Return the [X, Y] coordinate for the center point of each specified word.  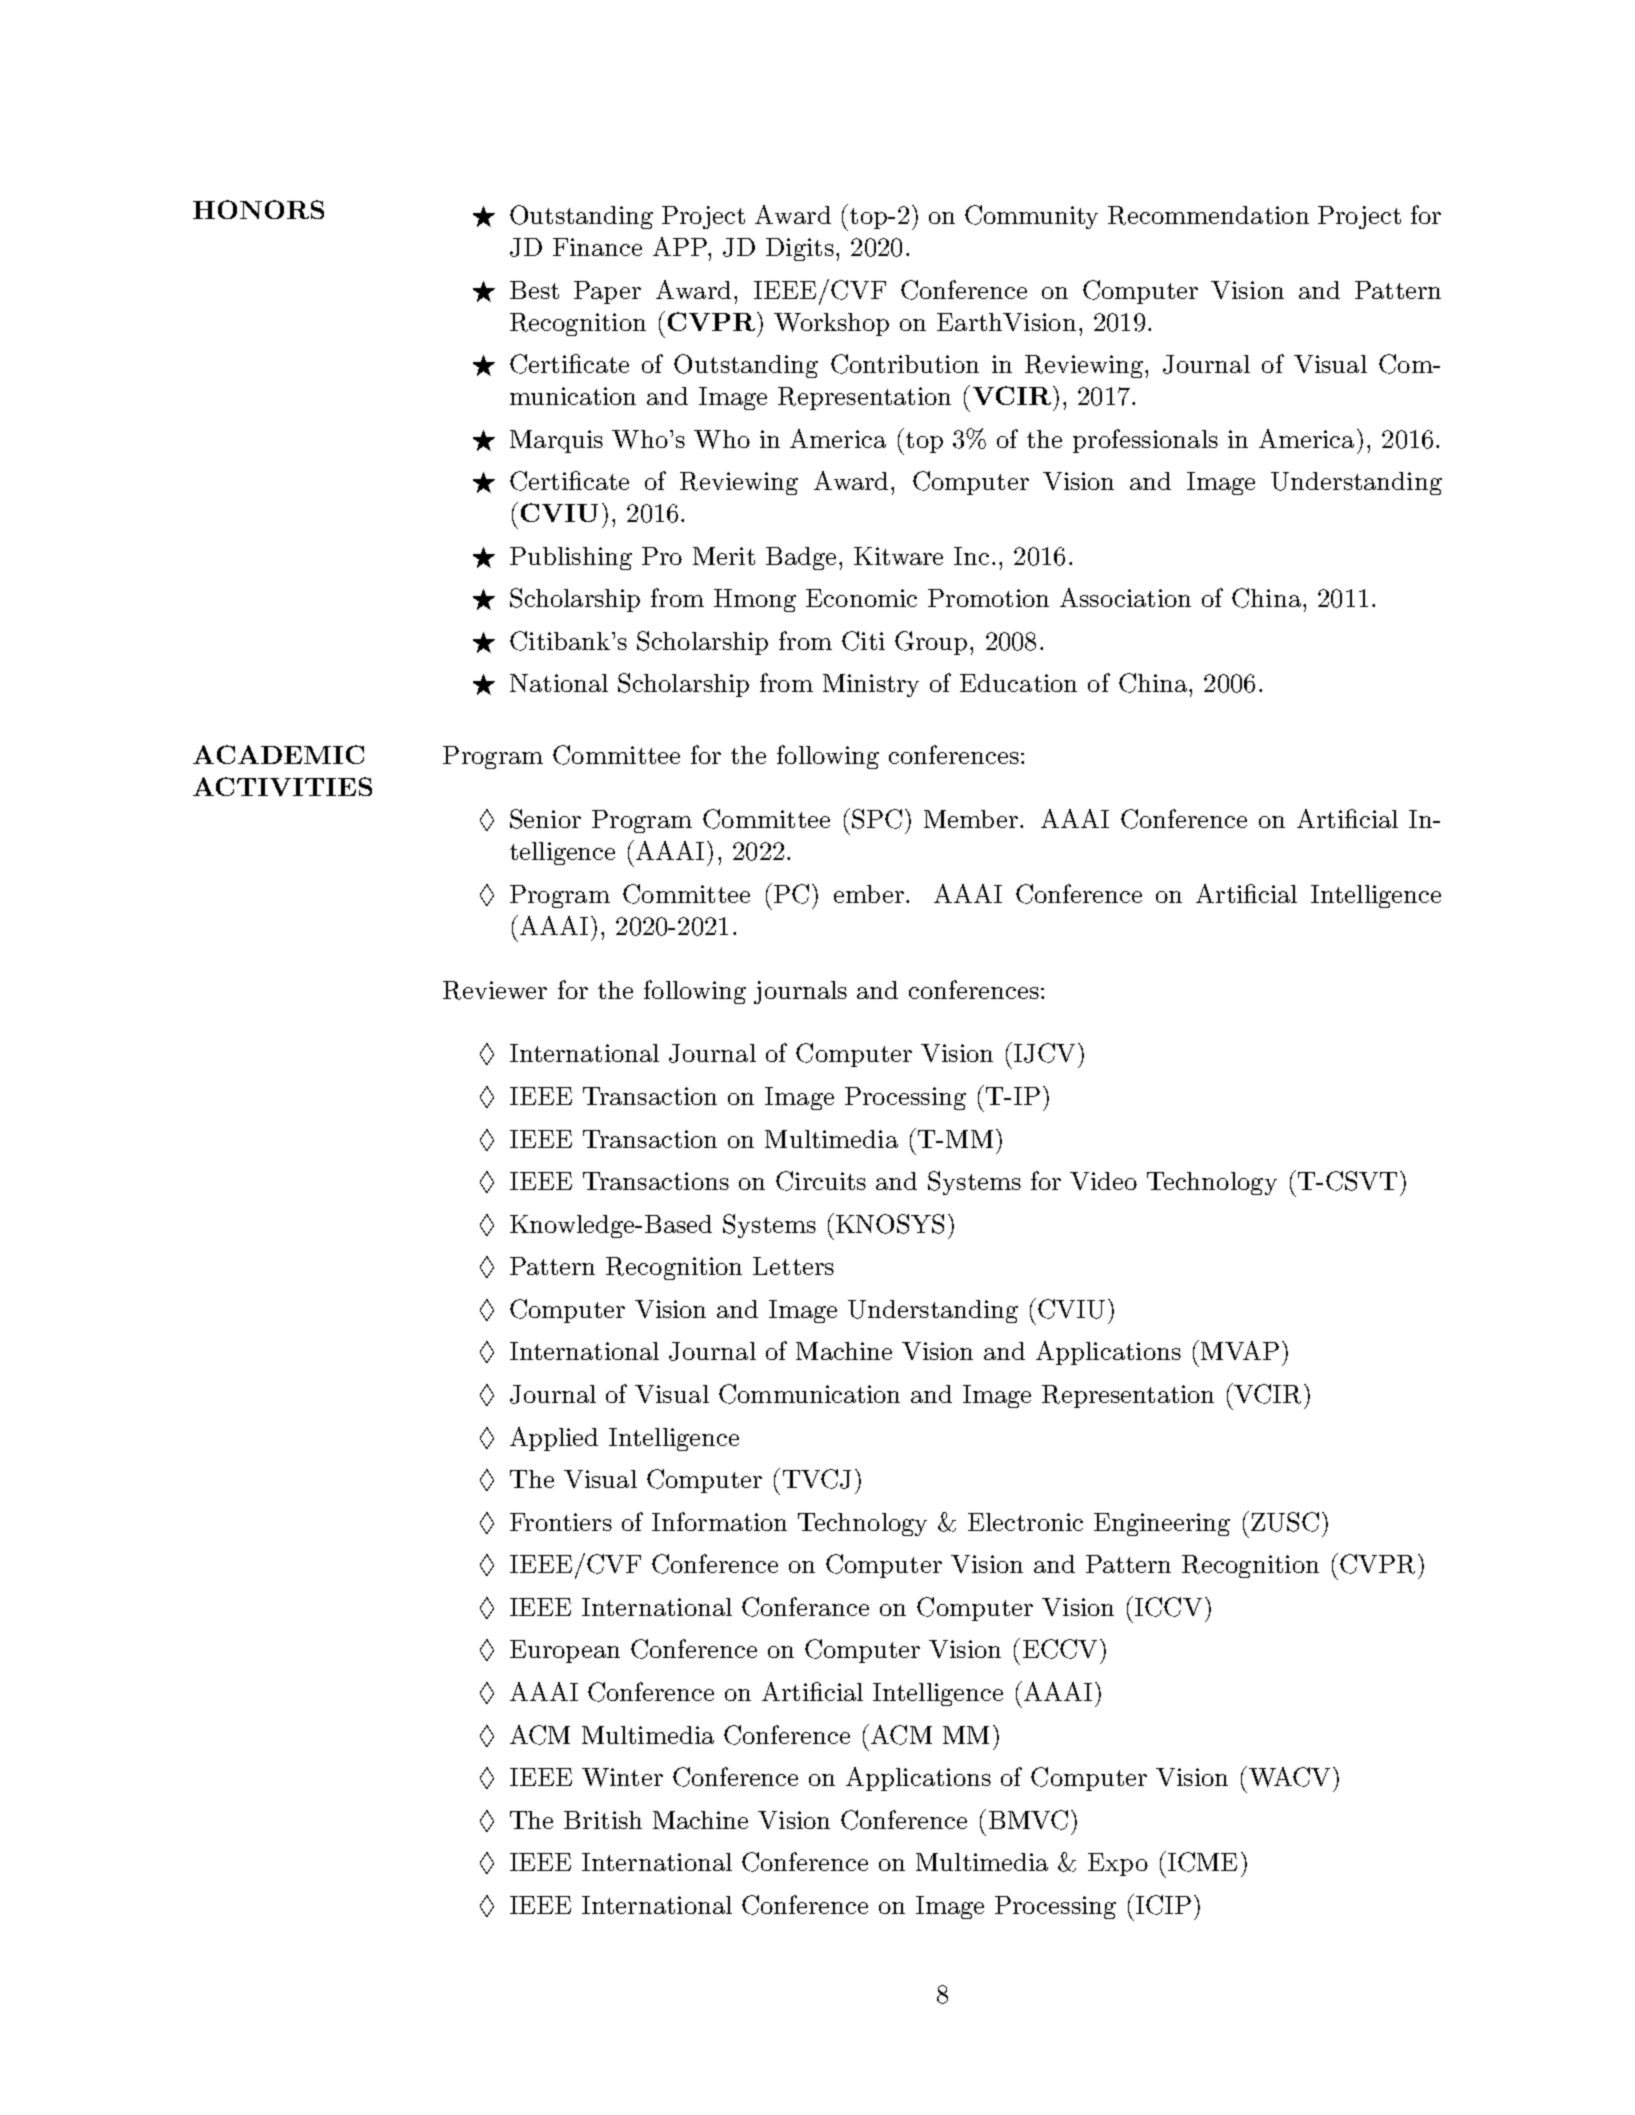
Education [1018, 683]
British [603, 1820]
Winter [622, 1777]
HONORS [258, 209]
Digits [800, 249]
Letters [793, 1266]
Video [1103, 1181]
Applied [554, 1439]
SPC [877, 819]
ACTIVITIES [282, 786]
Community [1031, 217]
